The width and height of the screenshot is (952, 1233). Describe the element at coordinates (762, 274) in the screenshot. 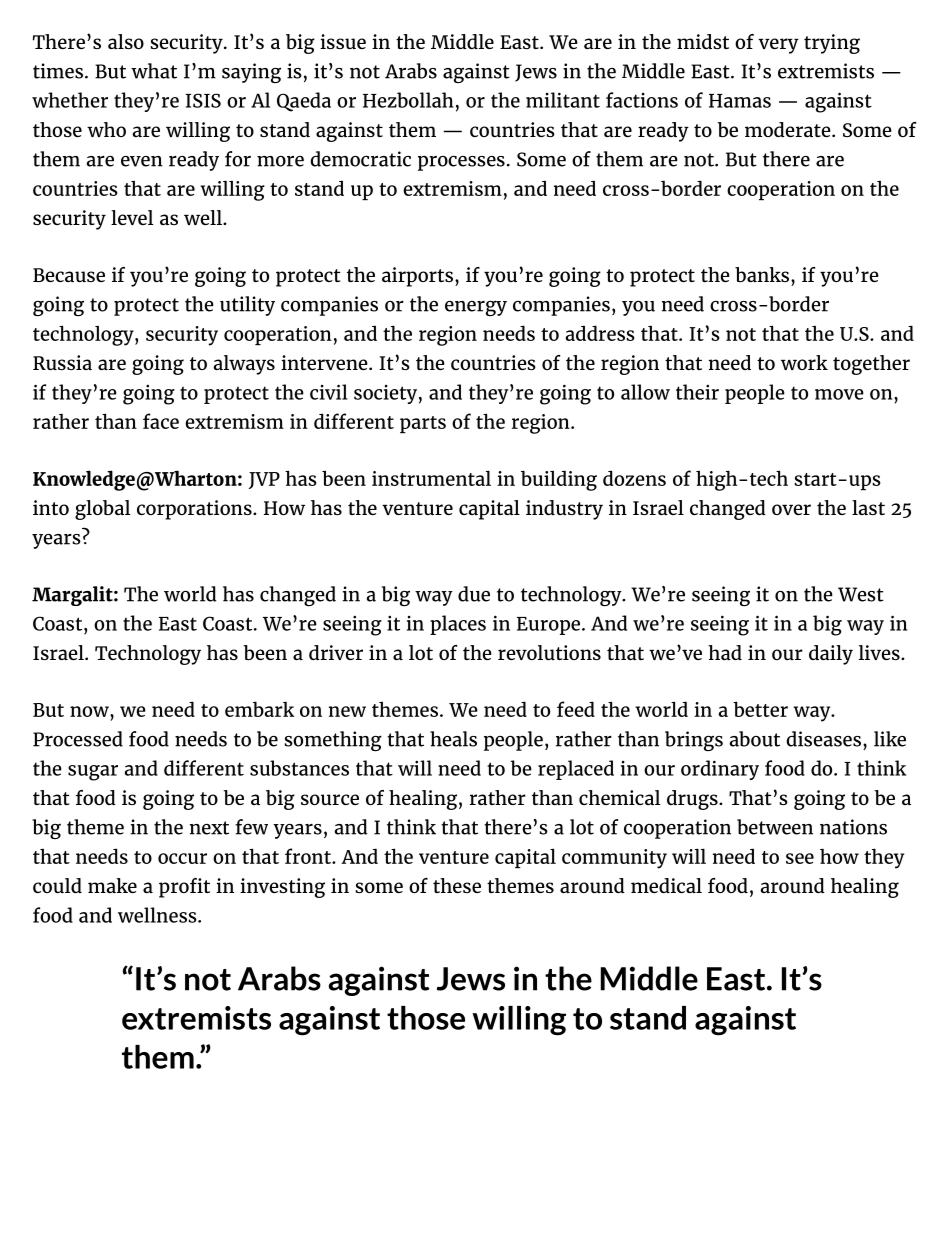

I see `banks` at that location.
